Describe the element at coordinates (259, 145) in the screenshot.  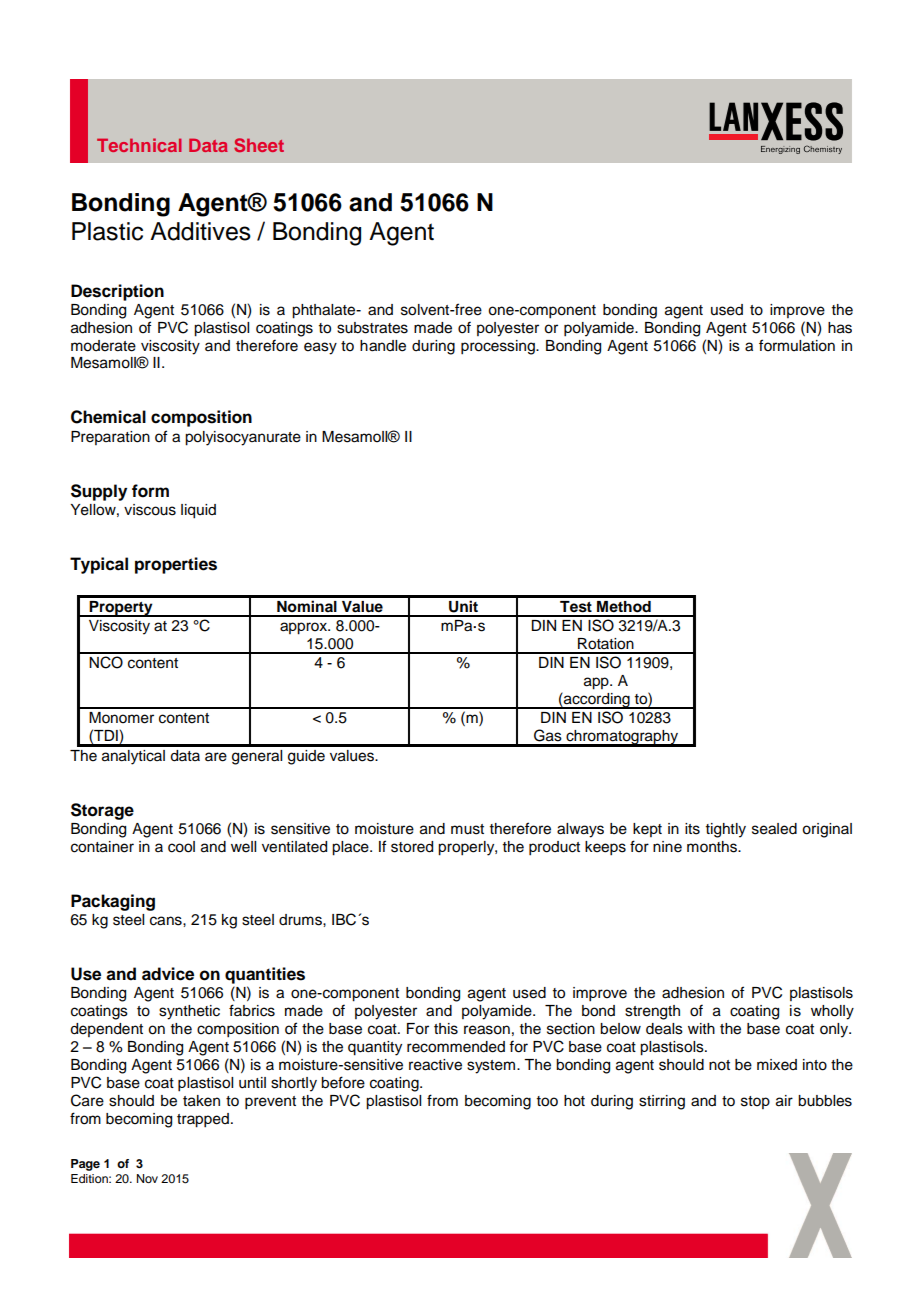
I see `Sheet` at that location.
